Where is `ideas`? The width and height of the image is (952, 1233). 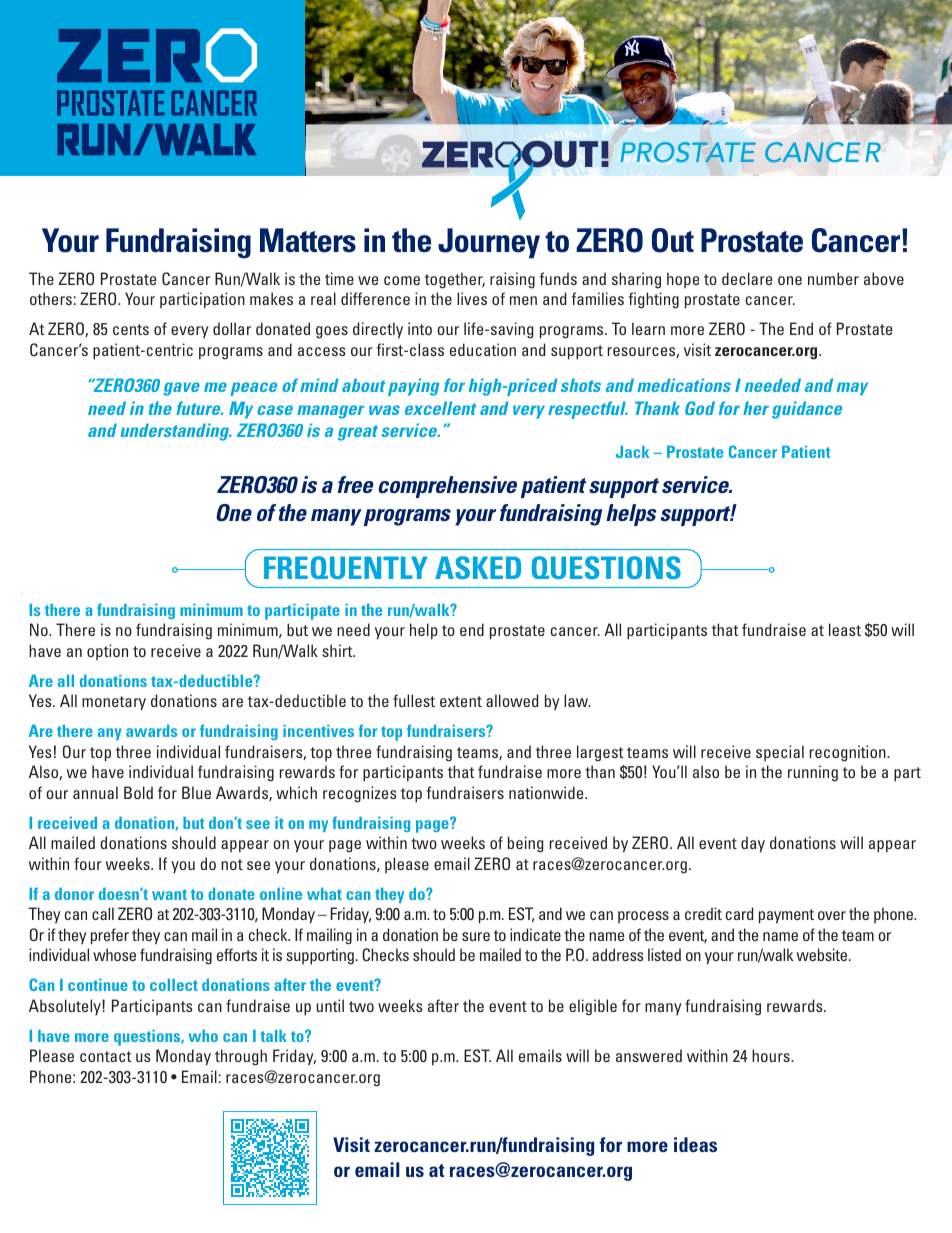 ideas is located at coordinates (695, 1144).
